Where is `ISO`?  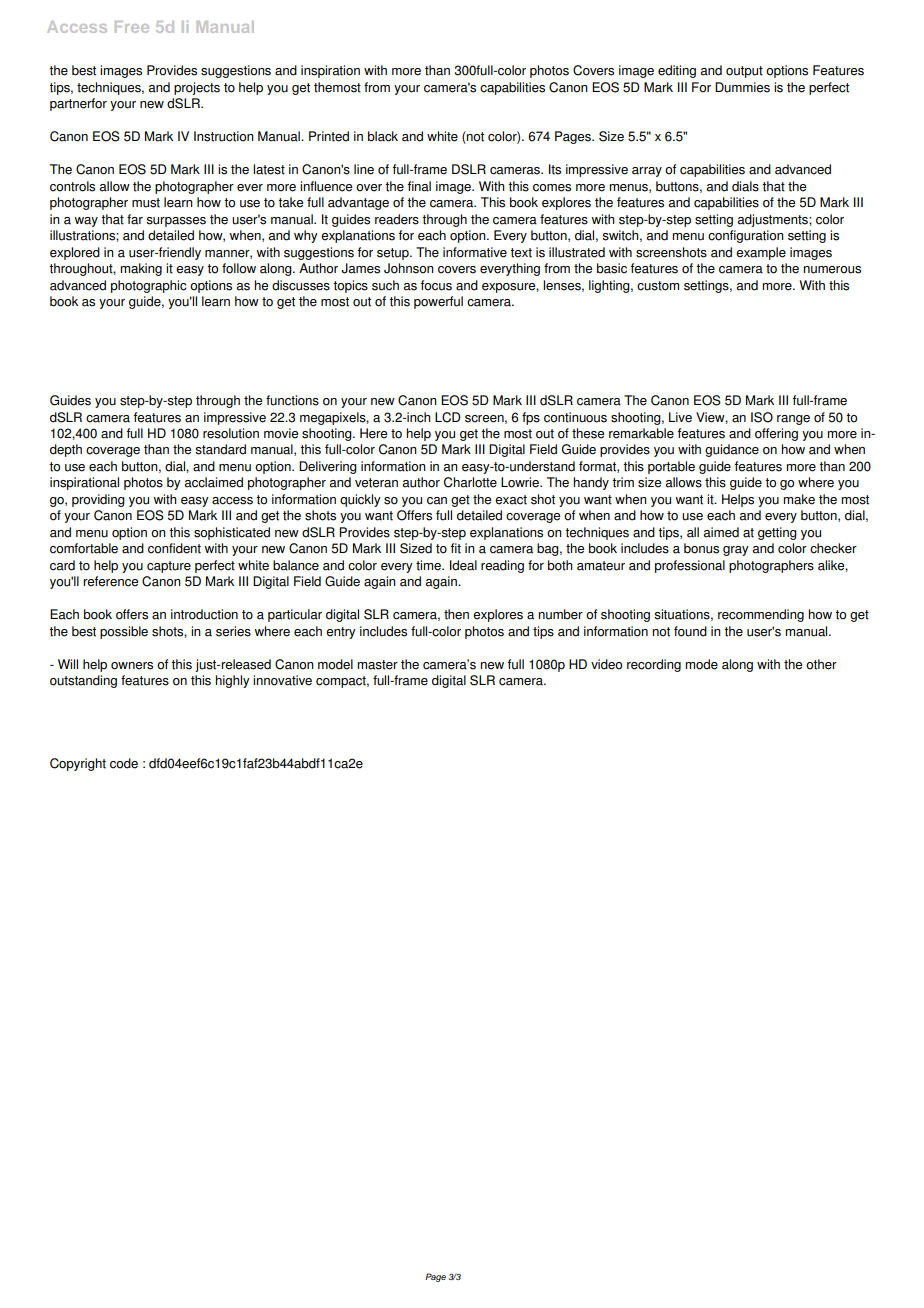 ISO is located at coordinates (762, 417).
